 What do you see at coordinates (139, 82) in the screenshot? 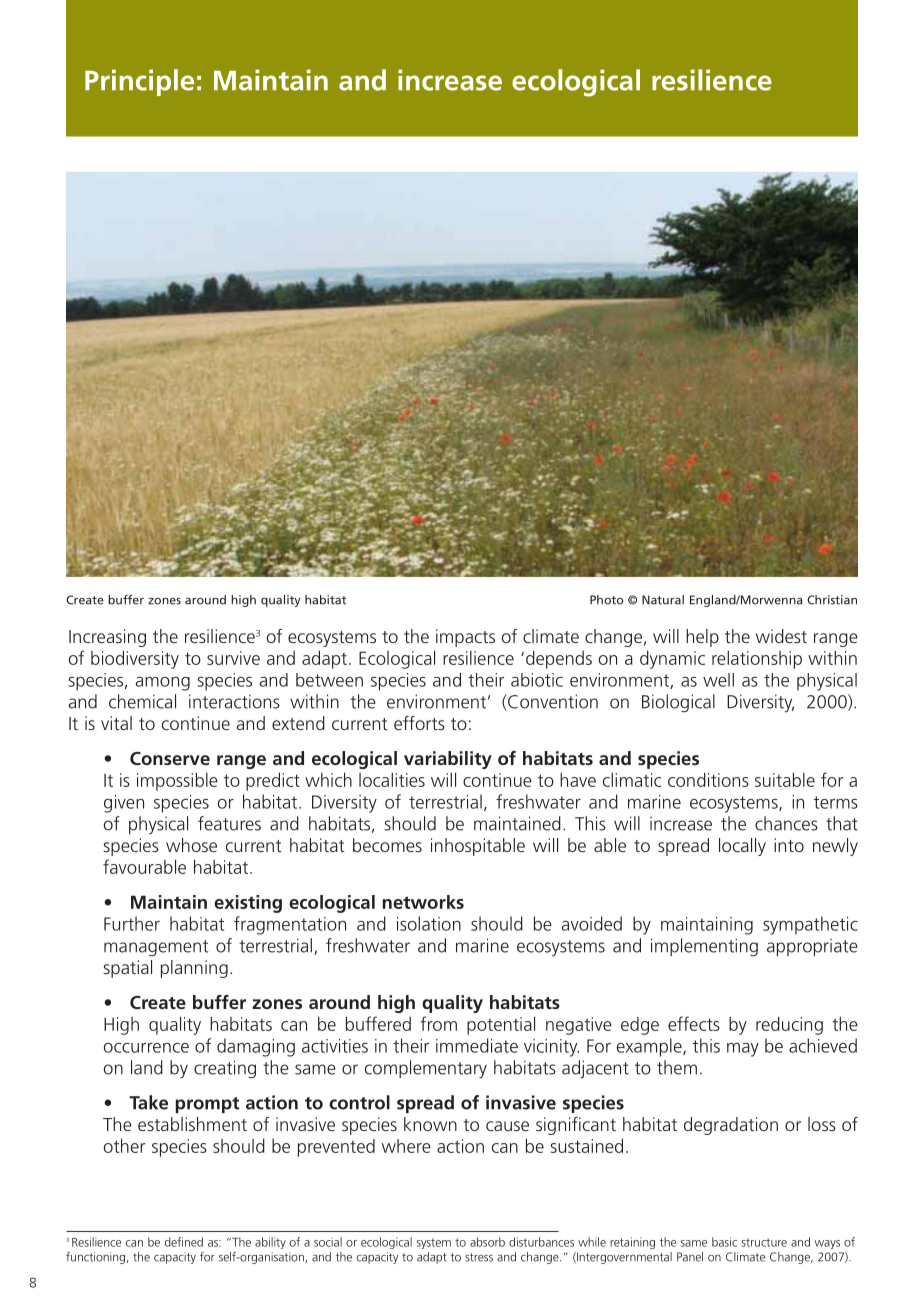
I see `Principle` at bounding box center [139, 82].
